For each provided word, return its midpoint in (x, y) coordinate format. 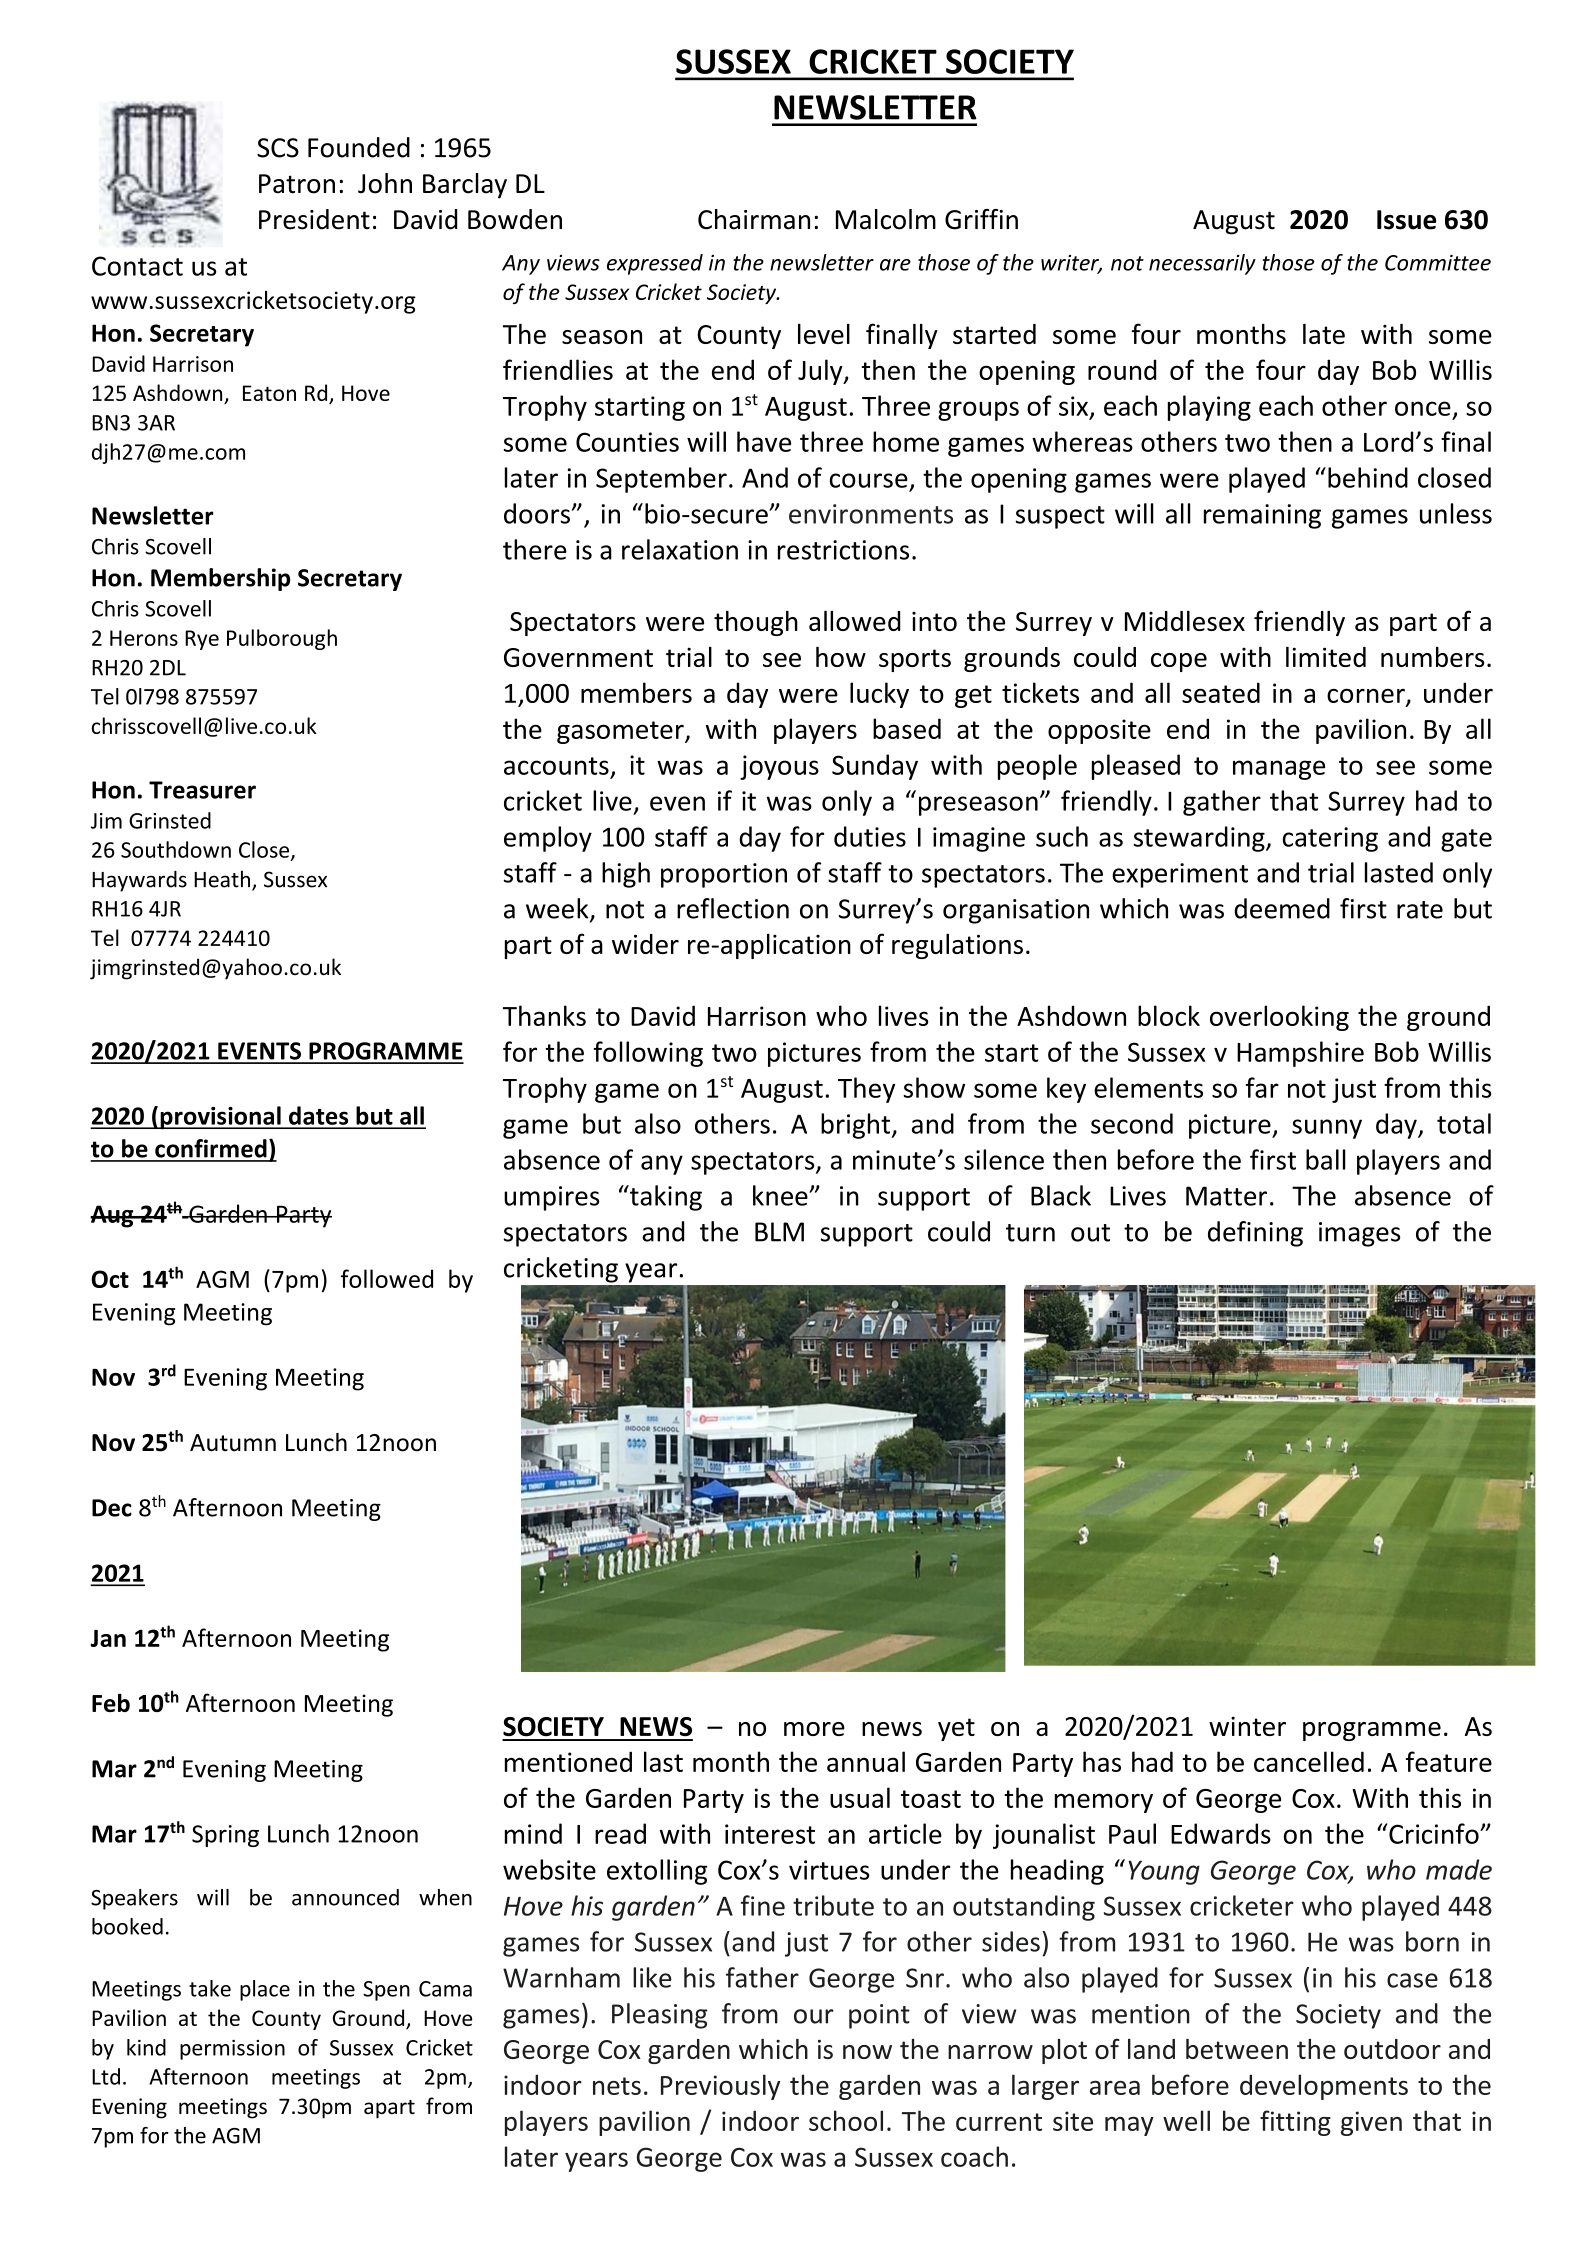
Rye (202, 640)
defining (1255, 1234)
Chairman (754, 219)
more (814, 1729)
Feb (111, 1702)
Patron (297, 184)
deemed (1282, 908)
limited (1326, 657)
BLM (779, 1232)
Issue (1406, 220)
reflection (733, 908)
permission (232, 2050)
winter (1247, 1726)
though (756, 623)
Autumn (233, 1443)
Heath (223, 880)
